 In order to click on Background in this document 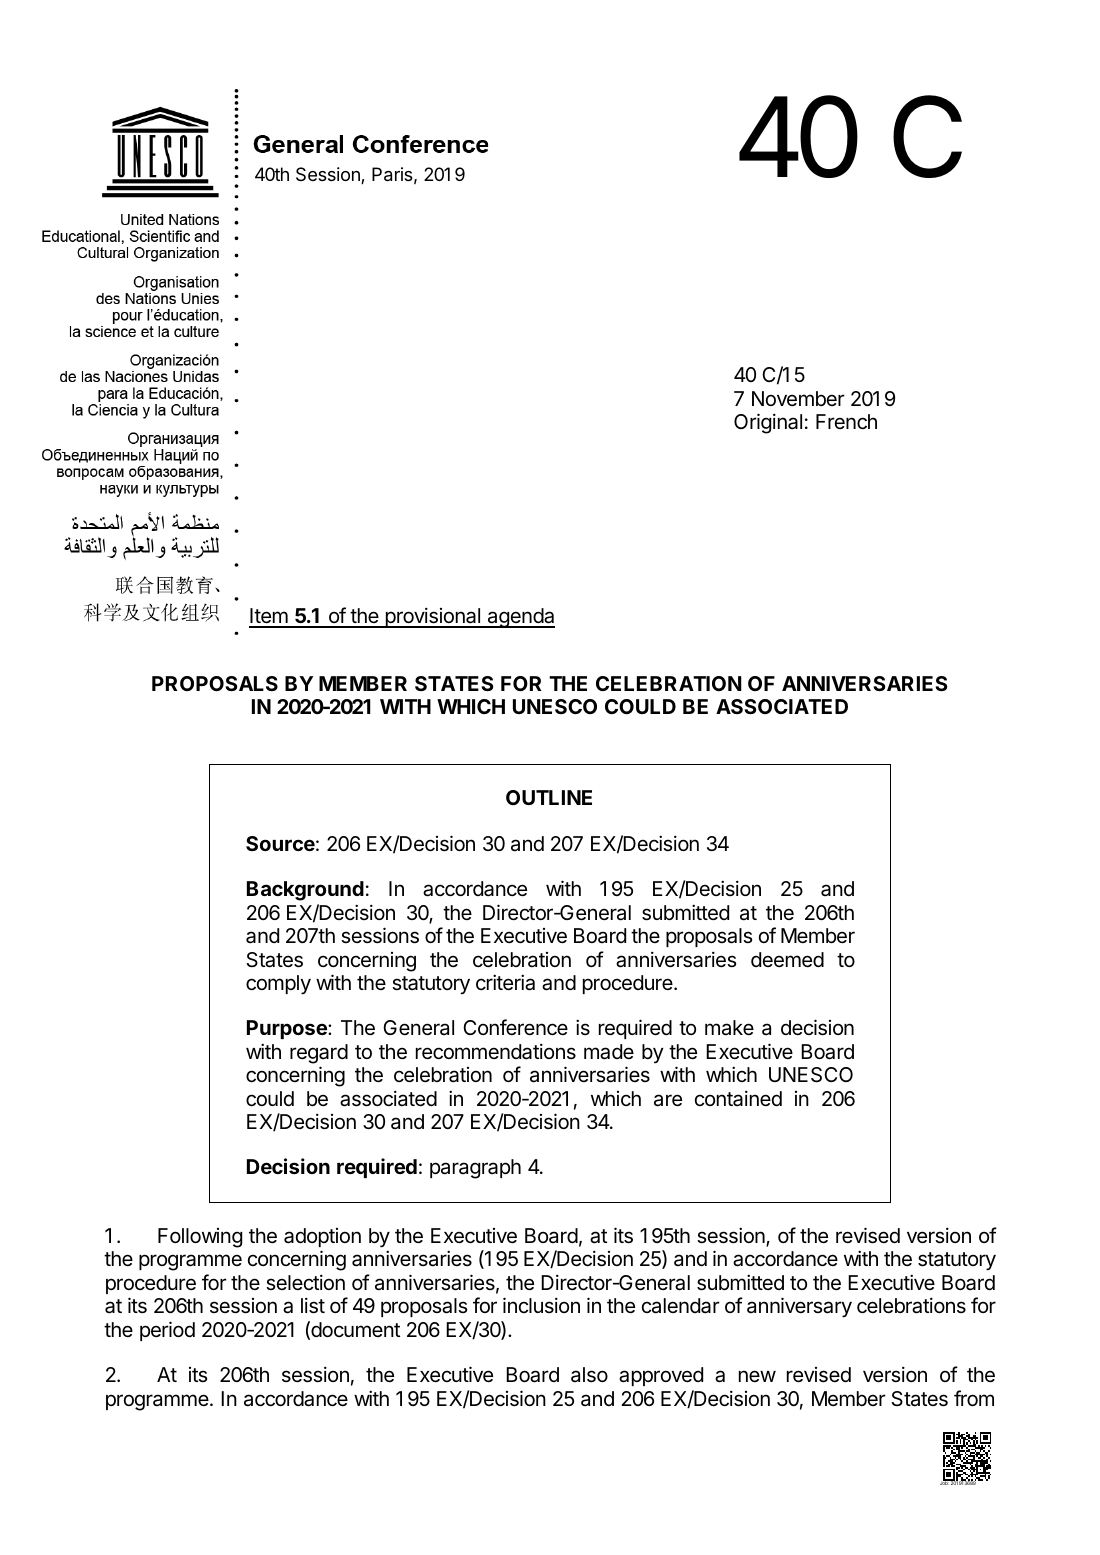, I will do `click(305, 891)`.
